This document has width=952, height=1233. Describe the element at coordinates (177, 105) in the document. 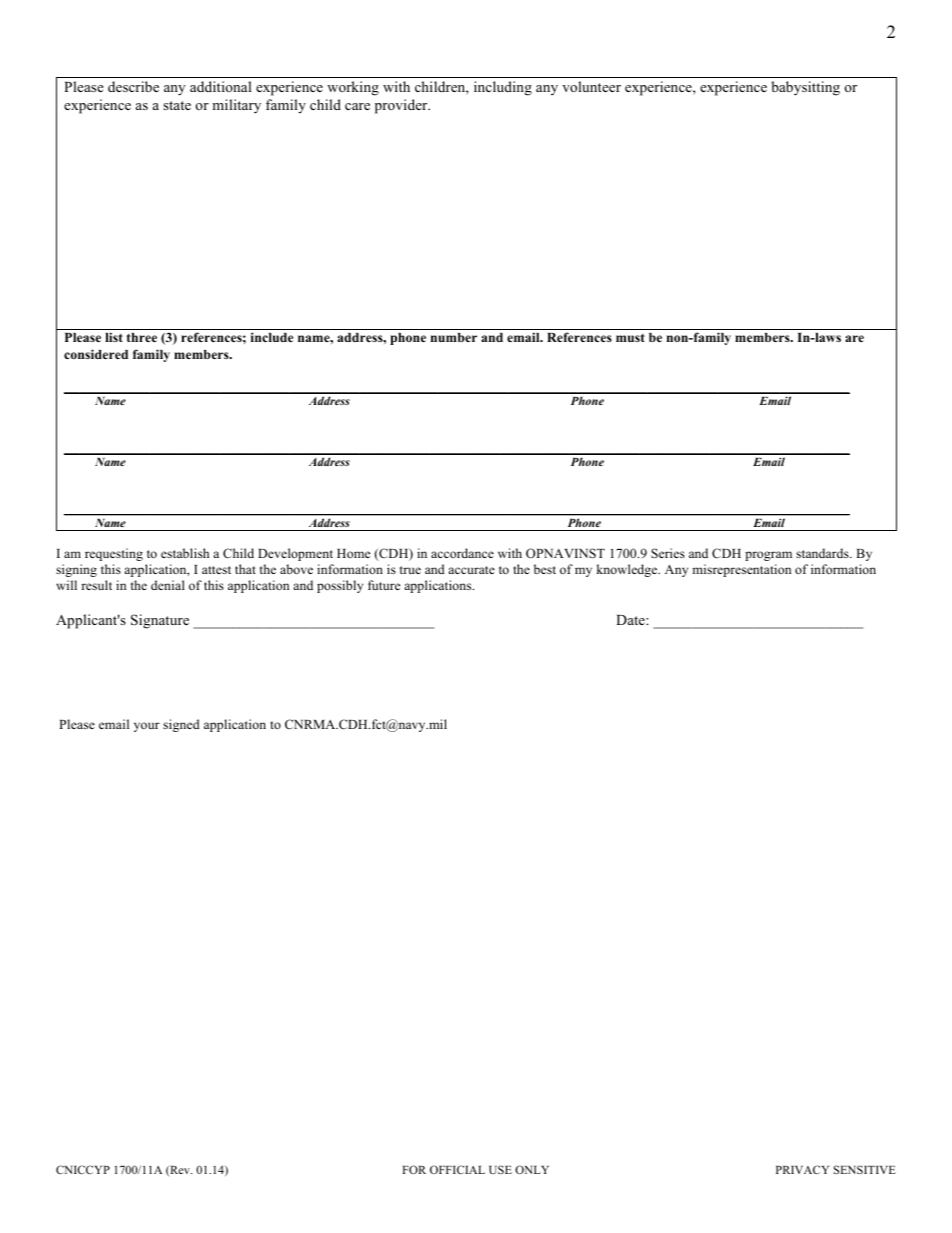

I see `state` at that location.
